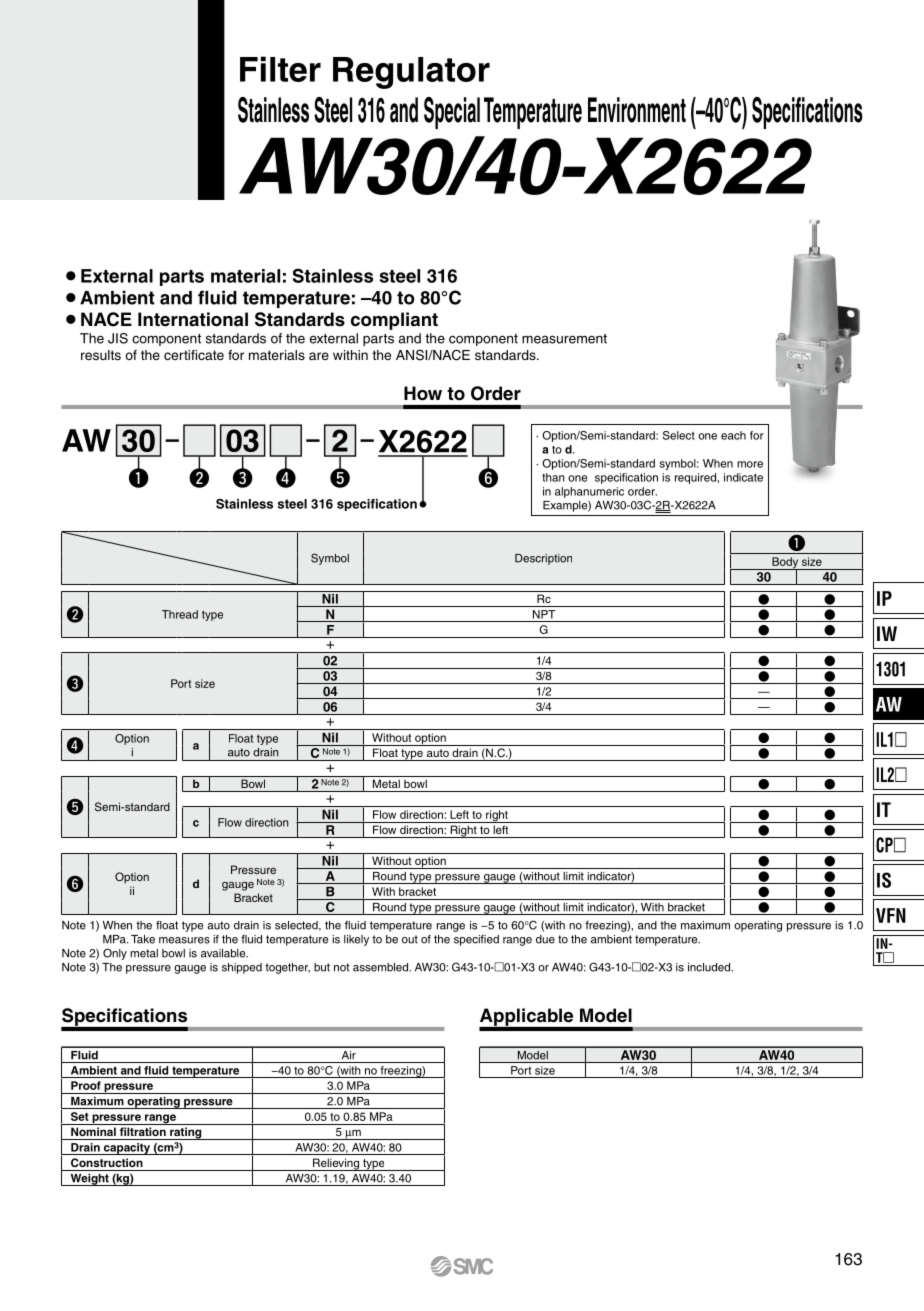  I want to click on required, so click(695, 478).
